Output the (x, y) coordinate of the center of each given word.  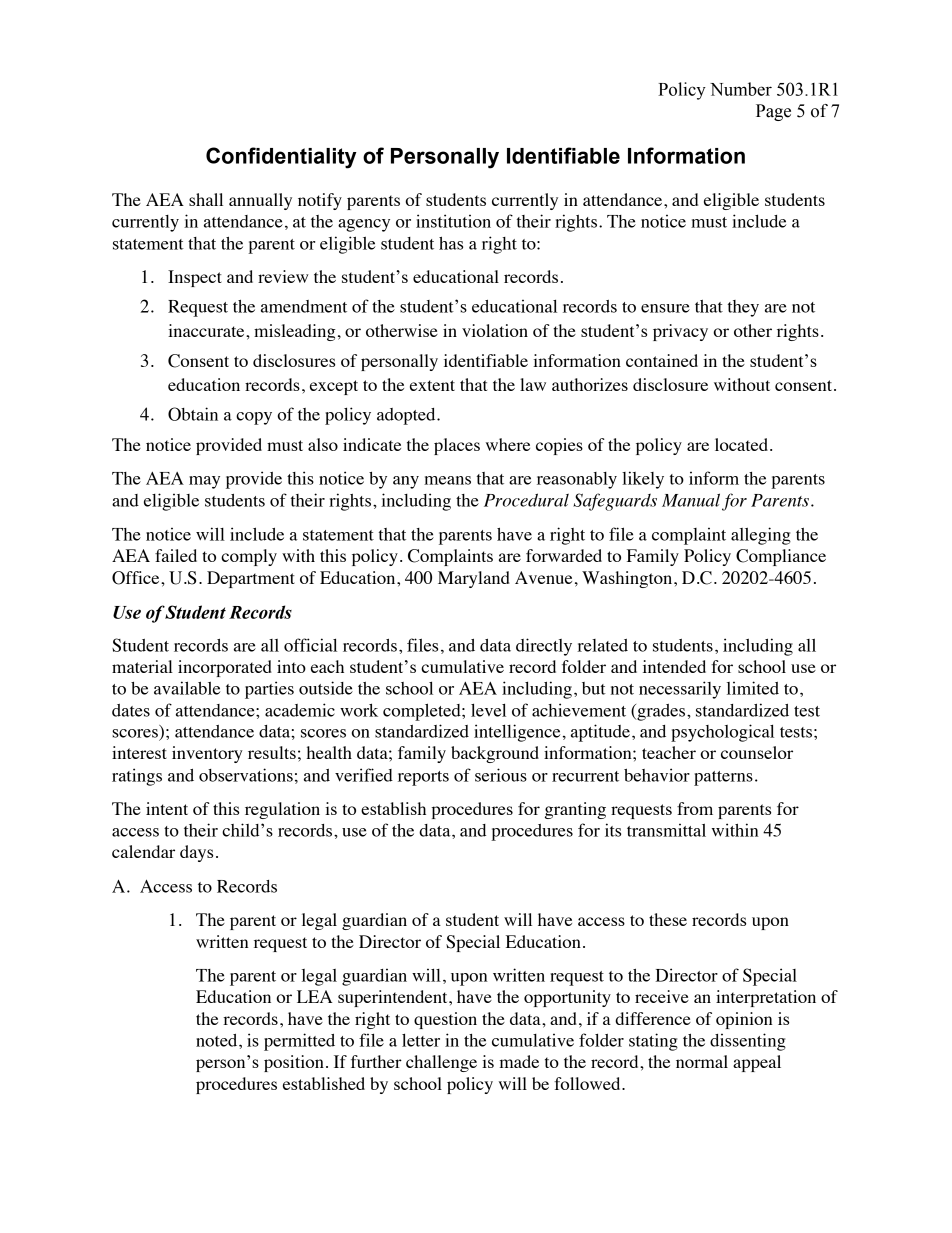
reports (423, 778)
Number (741, 89)
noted (218, 1040)
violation (495, 330)
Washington (628, 579)
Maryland (474, 579)
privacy (680, 332)
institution (453, 221)
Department (251, 579)
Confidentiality (281, 158)
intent (167, 808)
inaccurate (207, 330)
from (695, 808)
